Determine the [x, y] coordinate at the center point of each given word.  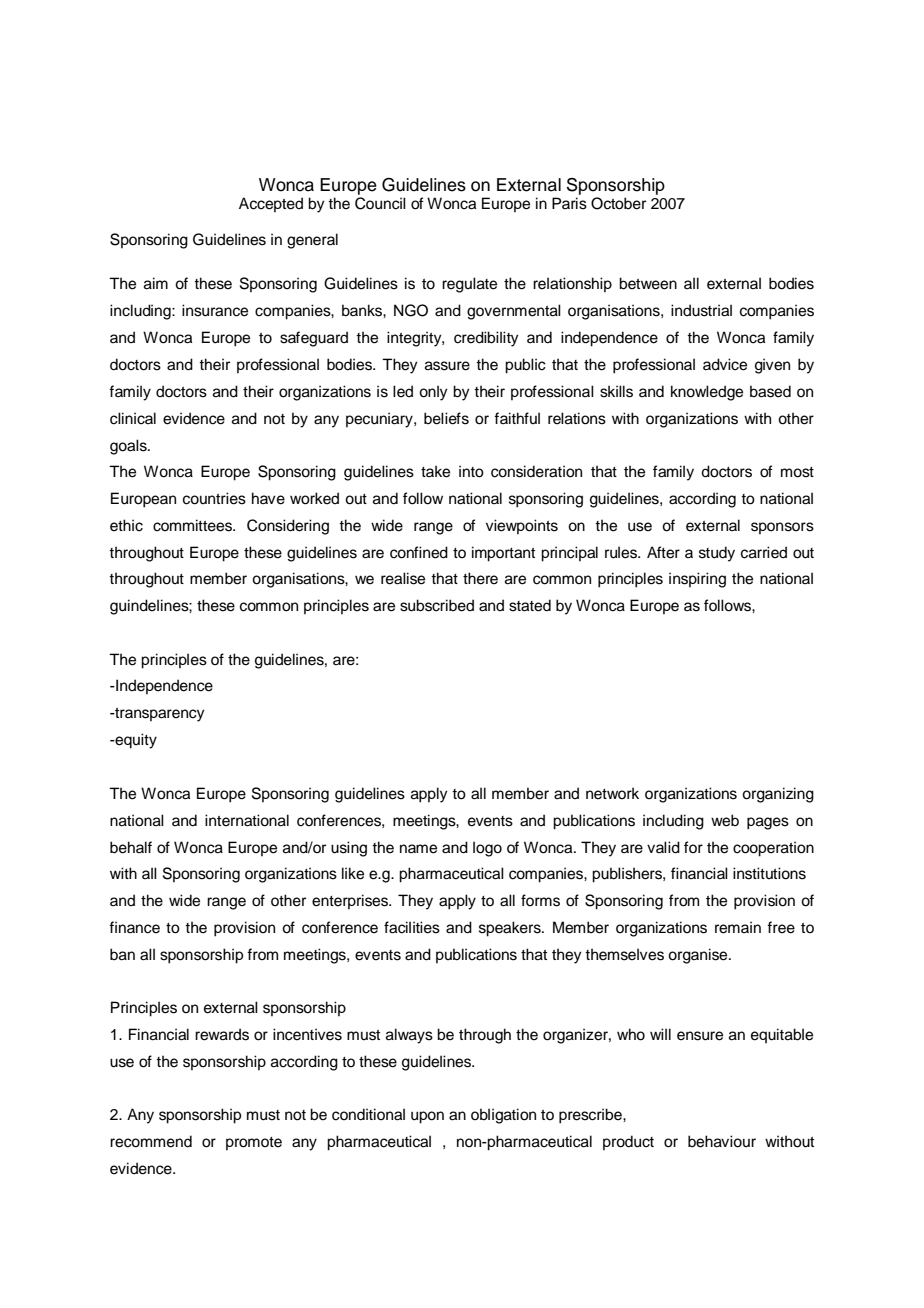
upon [427, 1117]
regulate [469, 285]
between [648, 283]
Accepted [271, 204]
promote [254, 1143]
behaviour [722, 1141]
